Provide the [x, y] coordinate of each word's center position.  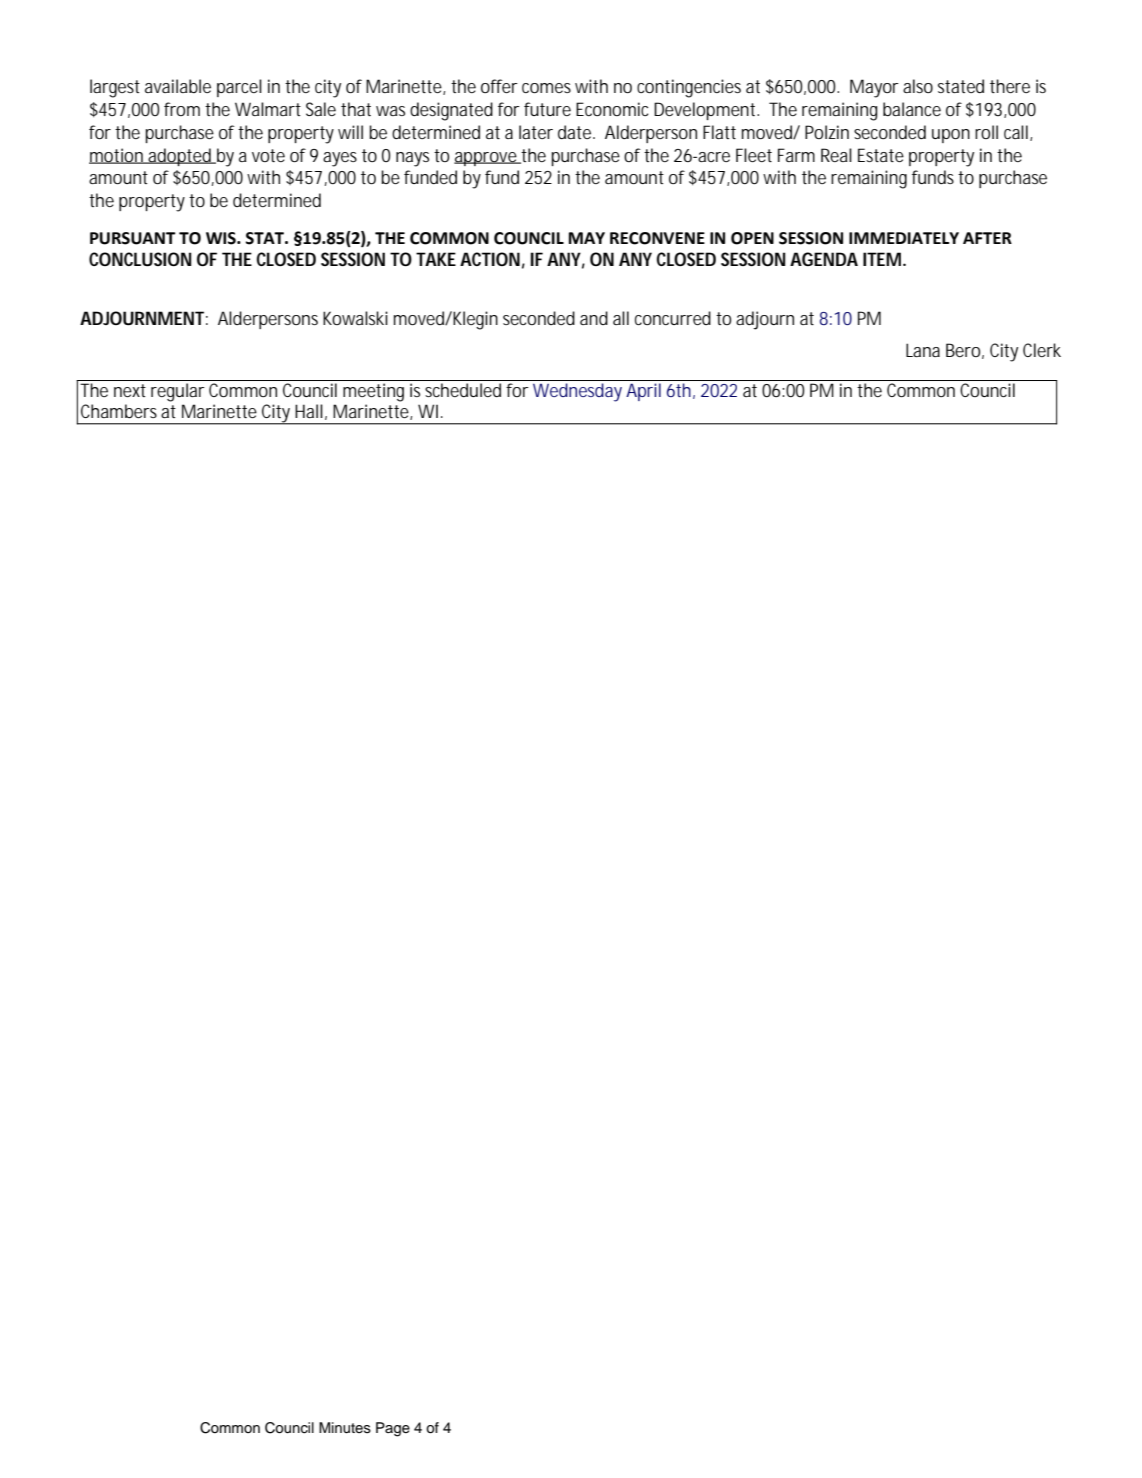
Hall [309, 411]
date [574, 132]
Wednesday [577, 392]
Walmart [268, 109]
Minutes [345, 1428]
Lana [923, 350]
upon [951, 136]
